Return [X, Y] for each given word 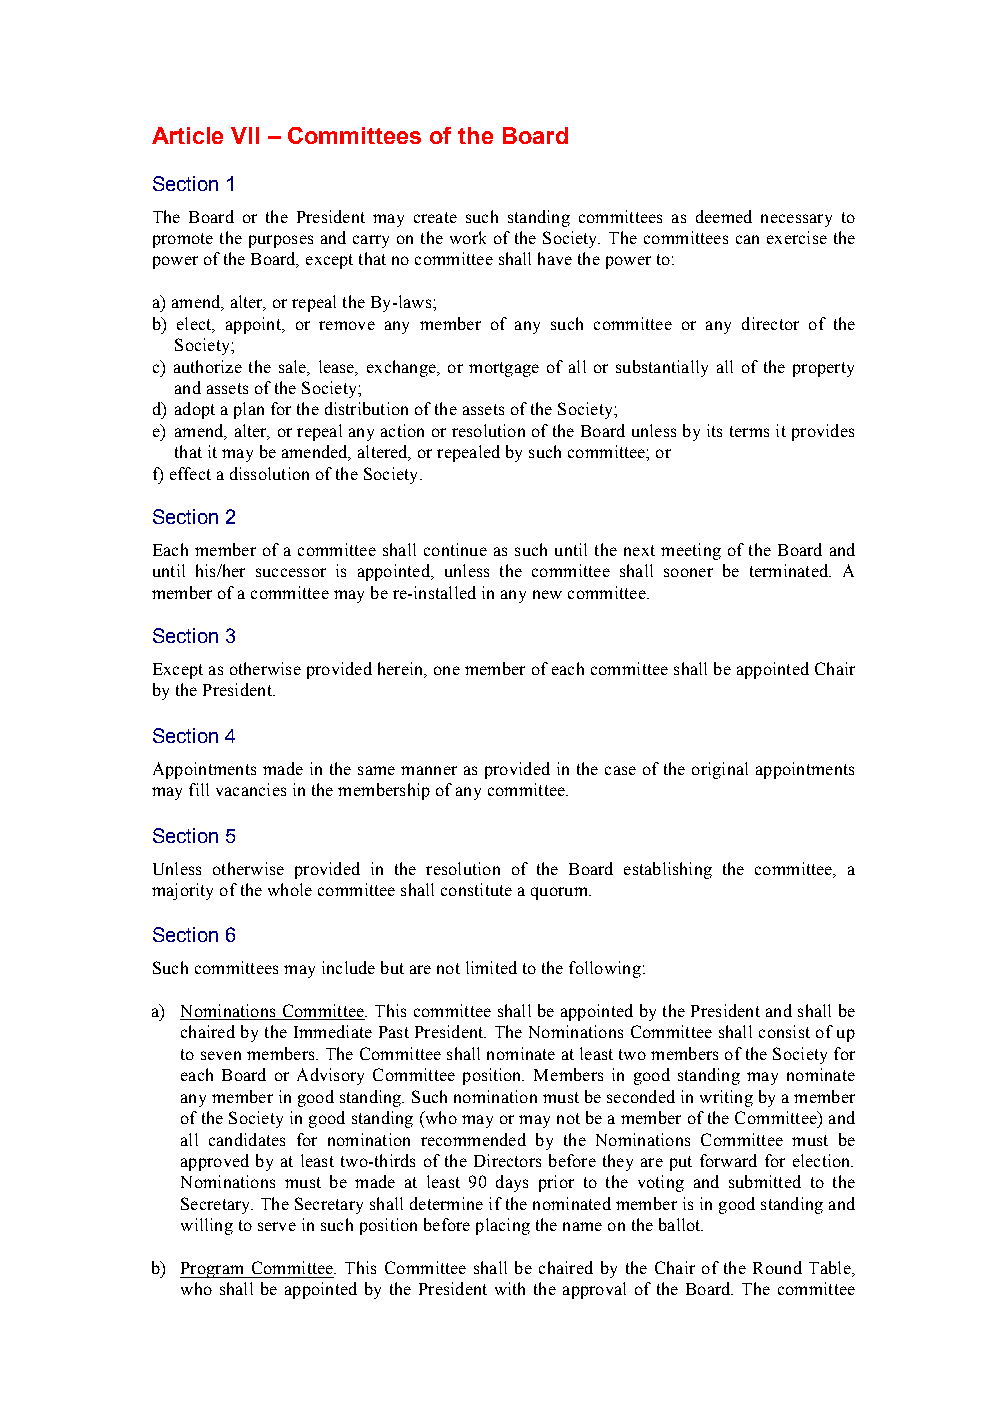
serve [277, 1226]
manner [429, 770]
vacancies [251, 789]
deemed [724, 216]
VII [245, 135]
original [720, 770]
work [468, 237]
